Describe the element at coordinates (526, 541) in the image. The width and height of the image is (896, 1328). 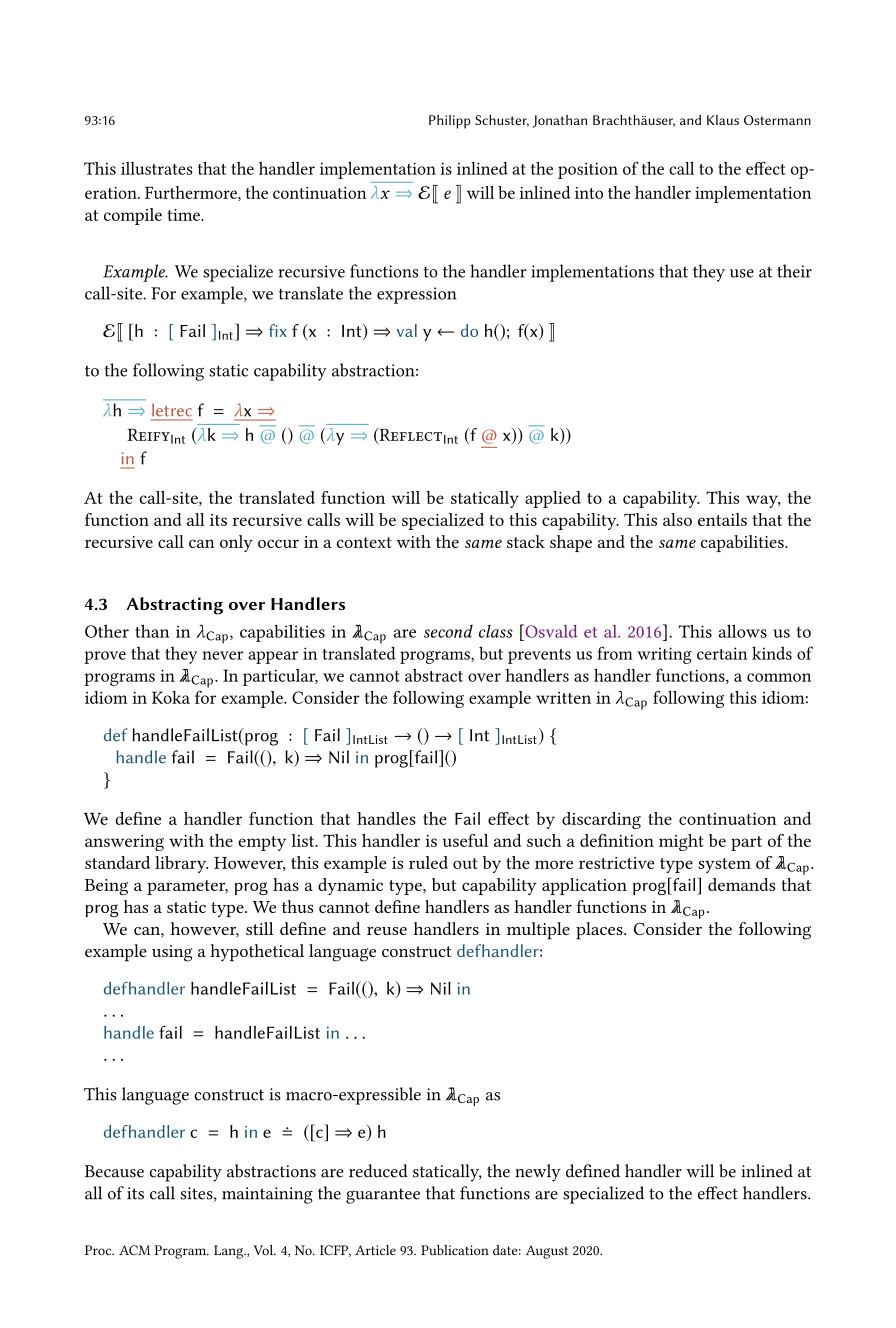
I see `stack` at that location.
